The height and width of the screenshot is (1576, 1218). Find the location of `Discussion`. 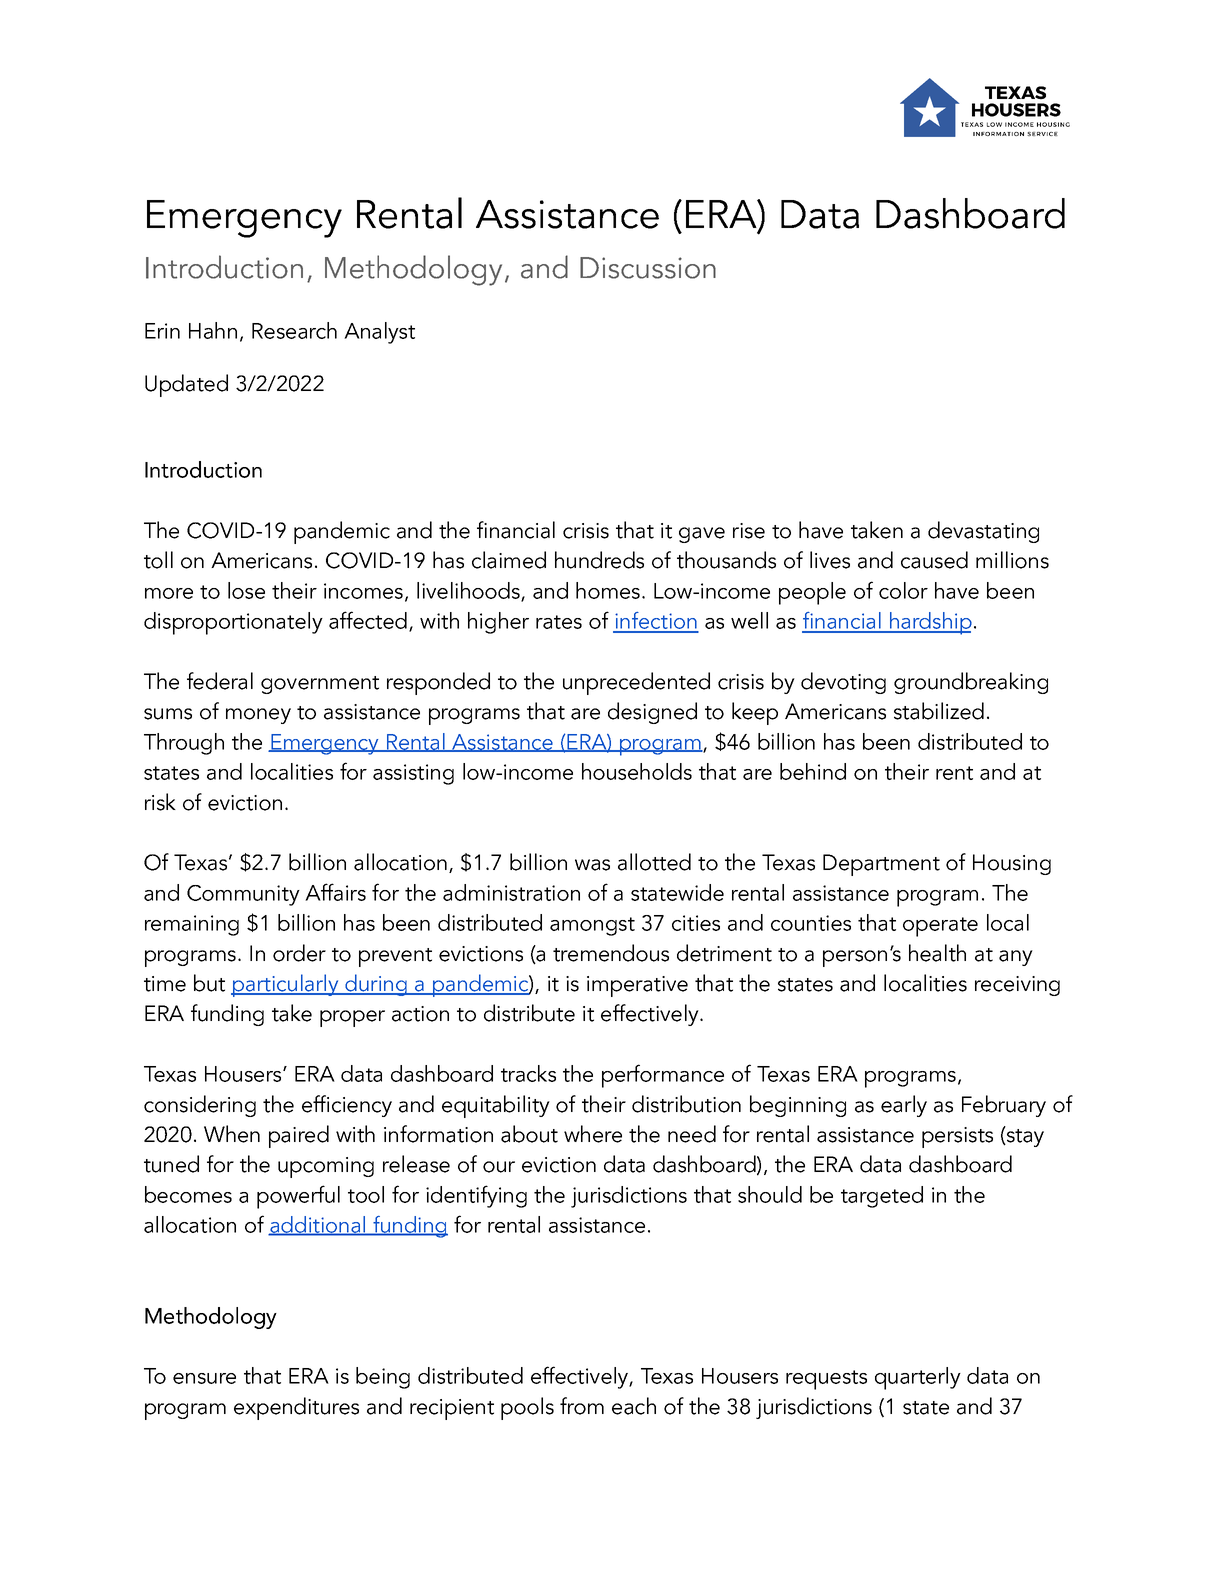

Discussion is located at coordinates (648, 268).
